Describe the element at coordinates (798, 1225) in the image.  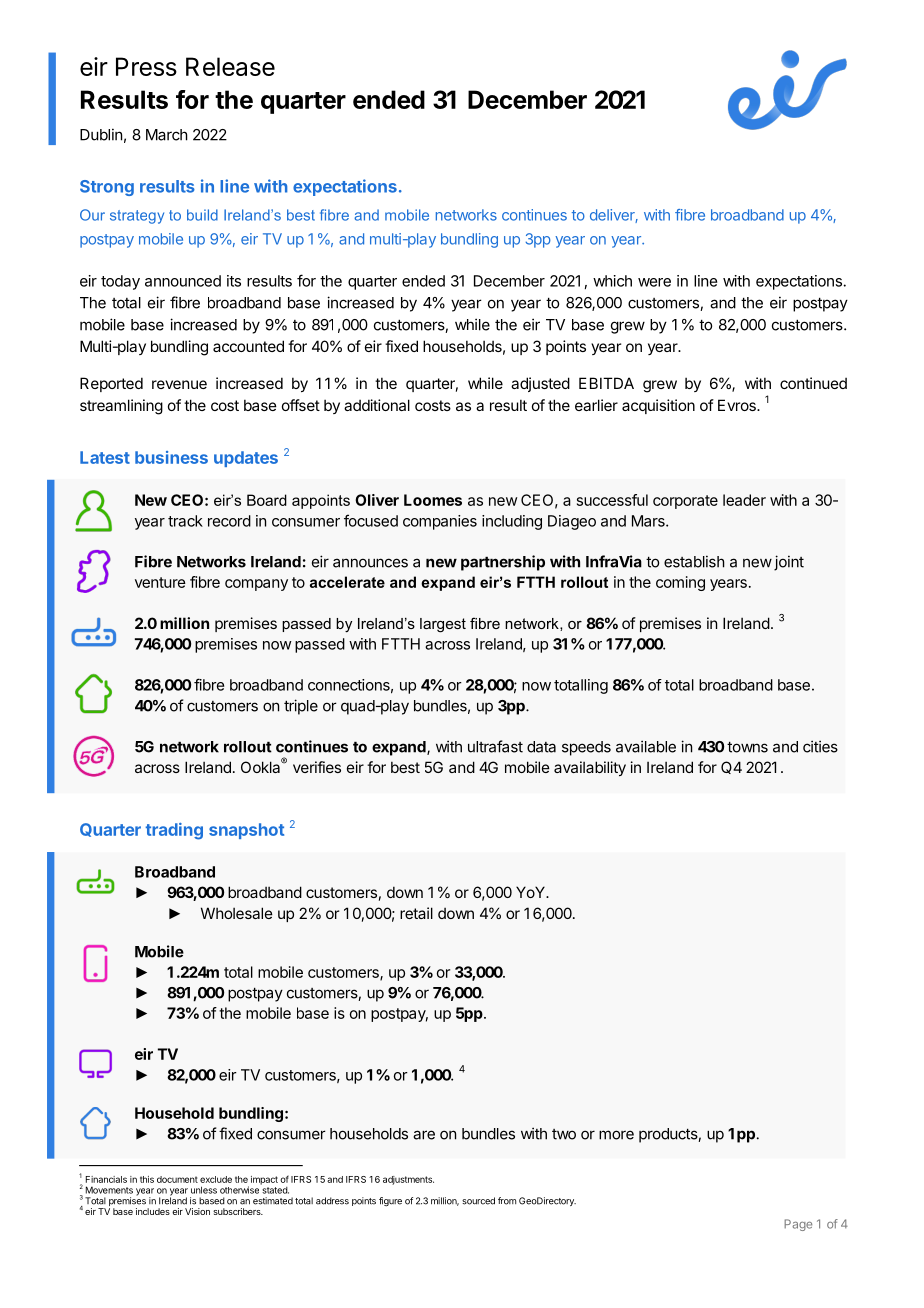
I see `Page` at that location.
